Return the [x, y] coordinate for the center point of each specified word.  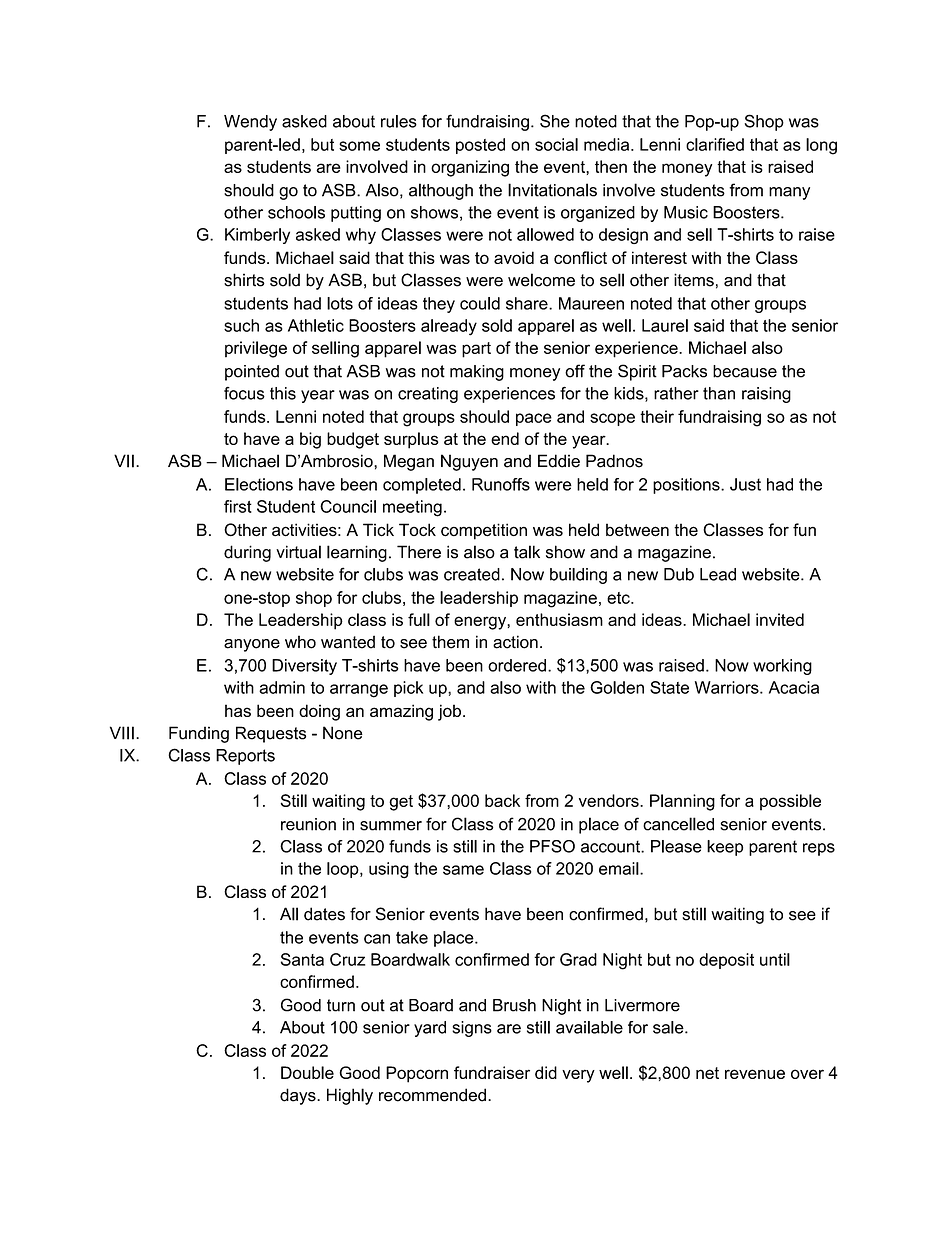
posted [480, 146]
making [477, 373]
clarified [715, 144]
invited [780, 619]
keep [725, 848]
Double [307, 1072]
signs [472, 1029]
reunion [308, 824]
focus [244, 393]
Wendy [250, 123]
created [472, 574]
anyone [252, 645]
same [463, 870]
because [745, 371]
